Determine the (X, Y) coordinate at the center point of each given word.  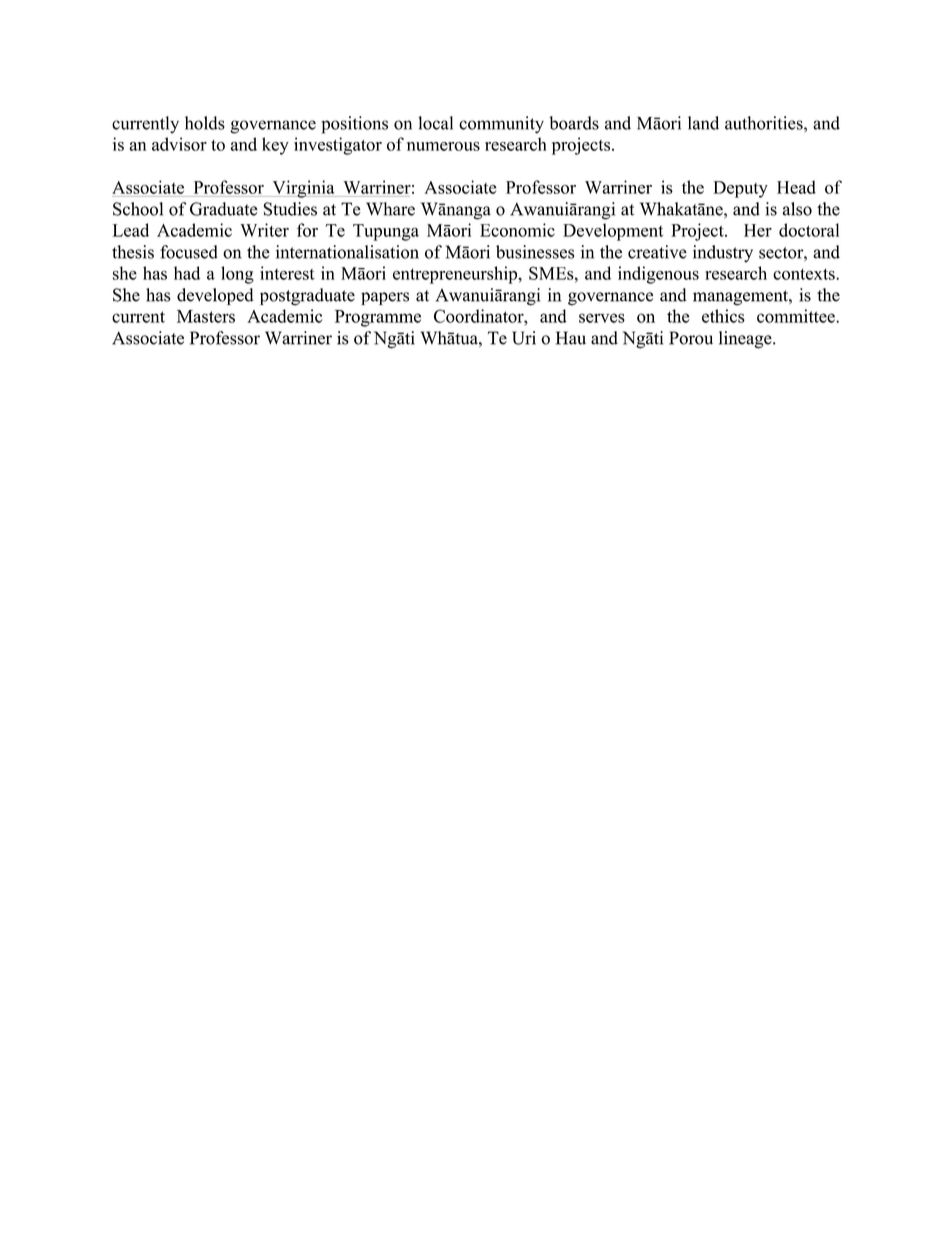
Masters (206, 316)
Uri (524, 338)
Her (758, 230)
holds (205, 123)
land (703, 123)
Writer (264, 230)
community (501, 125)
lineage (746, 340)
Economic (517, 230)
